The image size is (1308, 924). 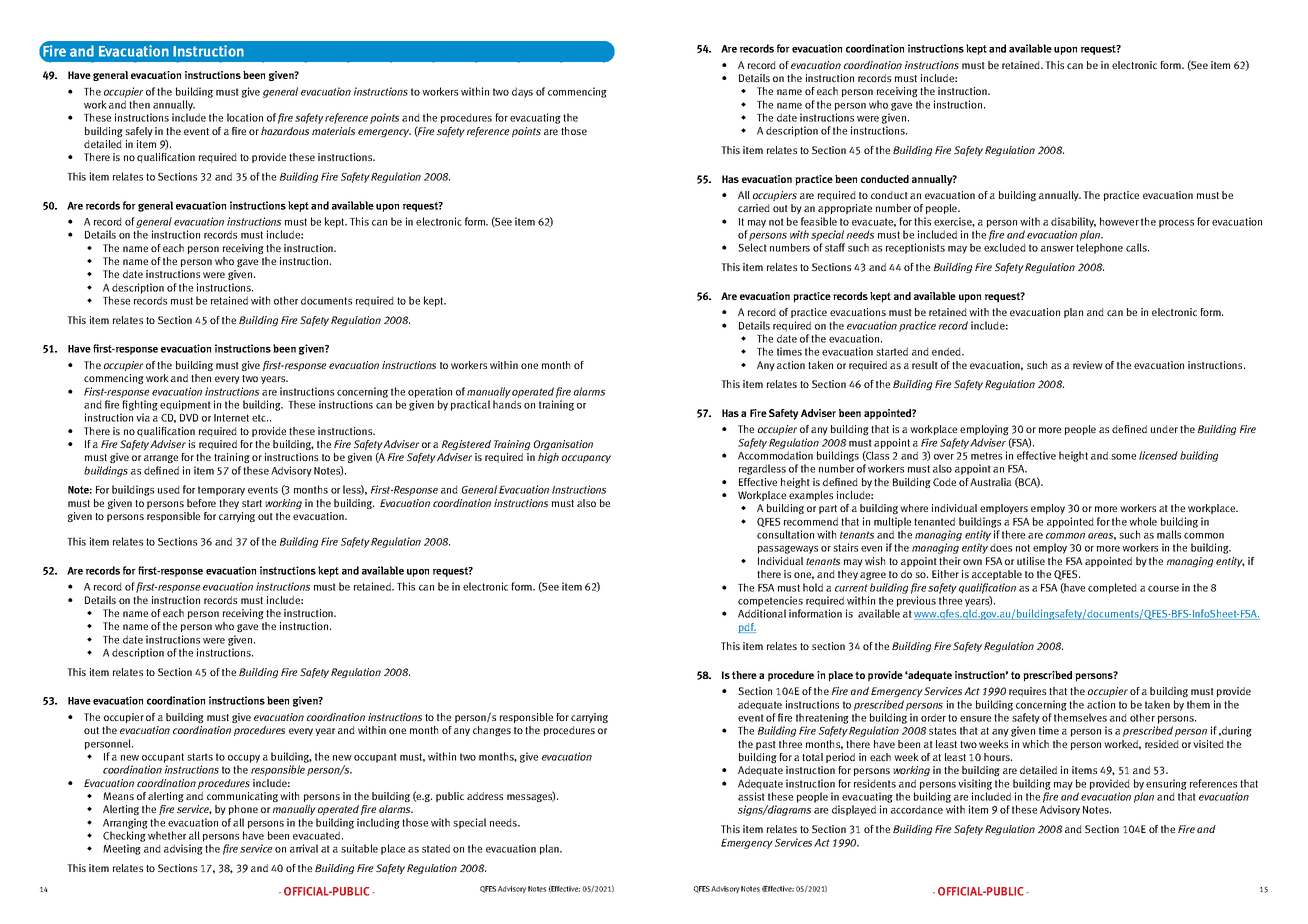 I want to click on arrival, so click(x=304, y=848).
